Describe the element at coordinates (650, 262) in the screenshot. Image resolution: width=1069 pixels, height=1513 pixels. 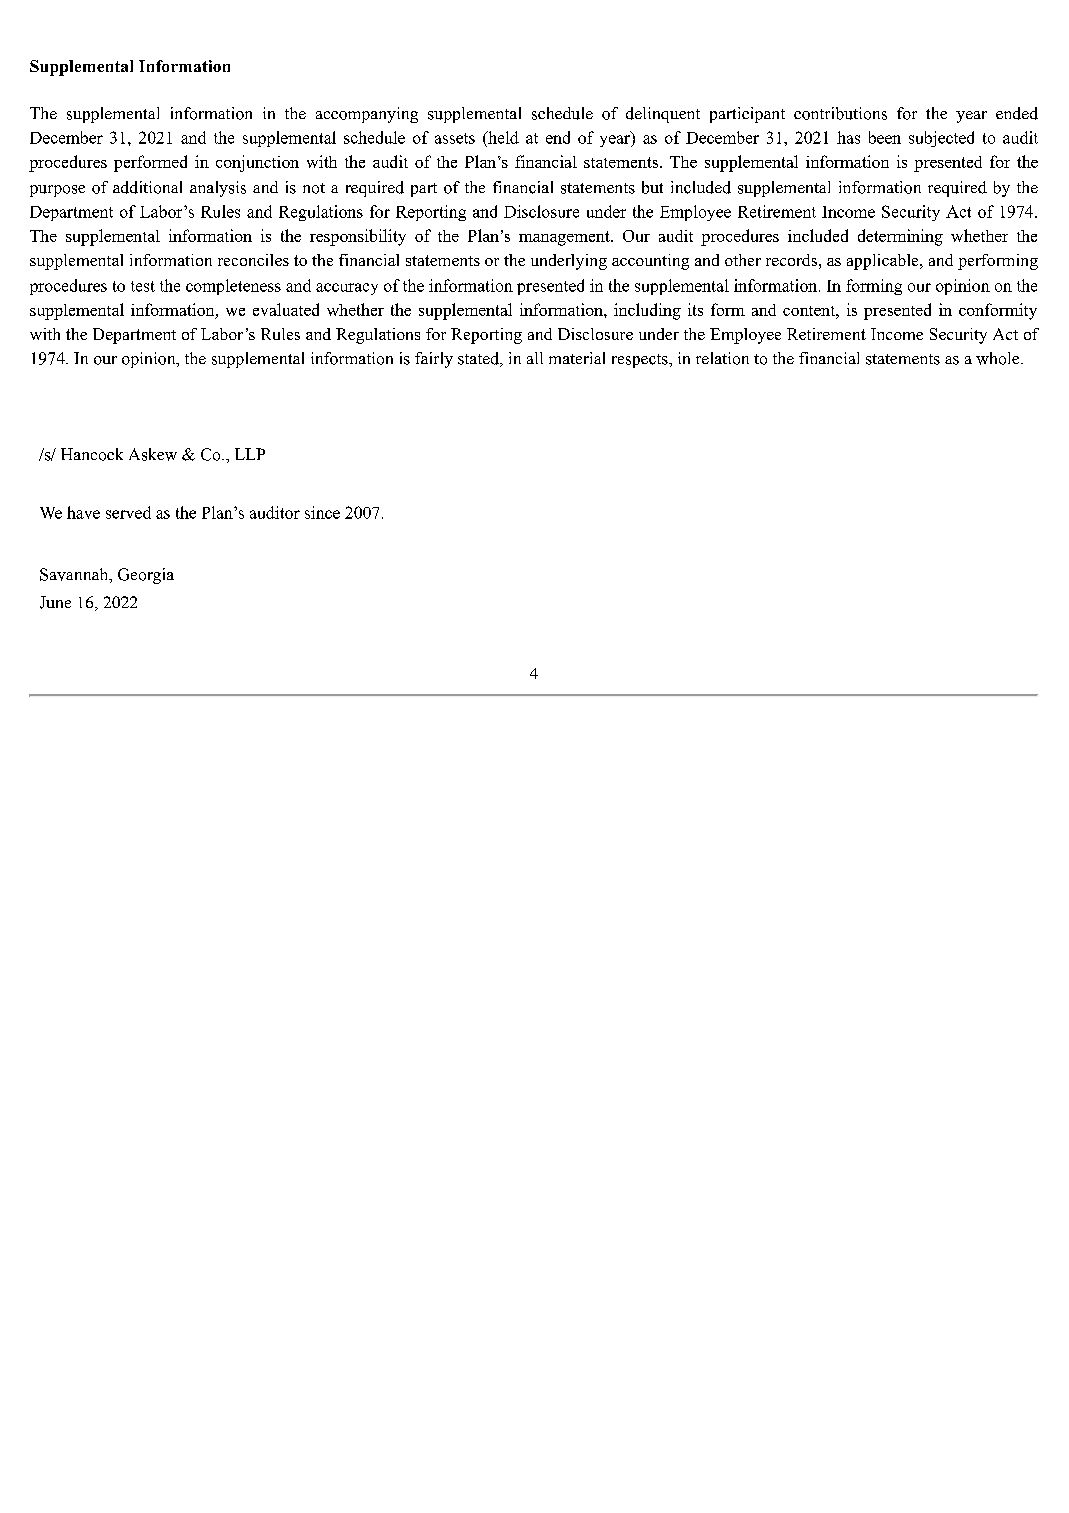
I see `accounting` at that location.
